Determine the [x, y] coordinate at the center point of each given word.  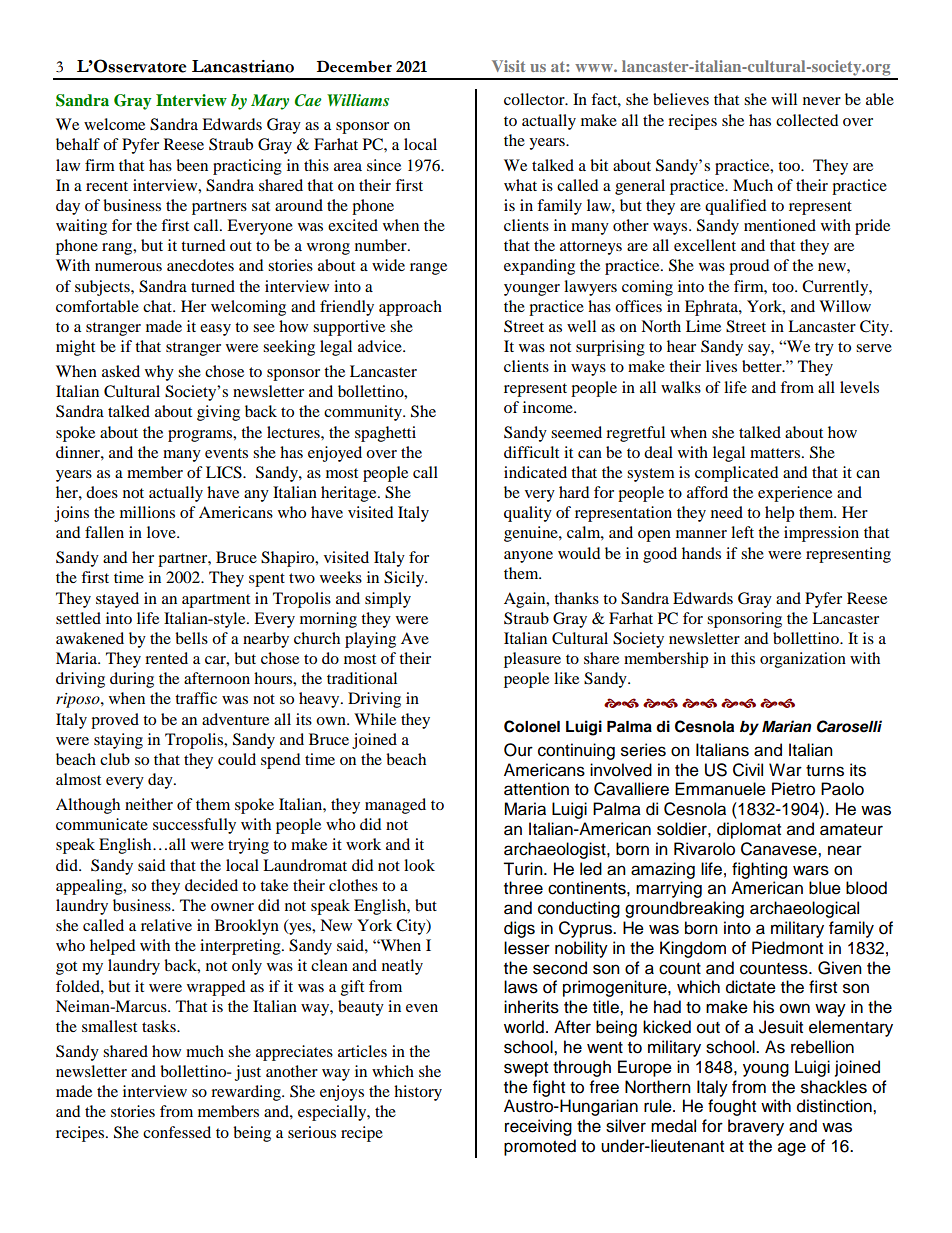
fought [732, 1107]
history [418, 1093]
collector [535, 99]
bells [191, 638]
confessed [177, 1132]
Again [526, 600]
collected [807, 120]
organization [803, 660]
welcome [114, 124]
